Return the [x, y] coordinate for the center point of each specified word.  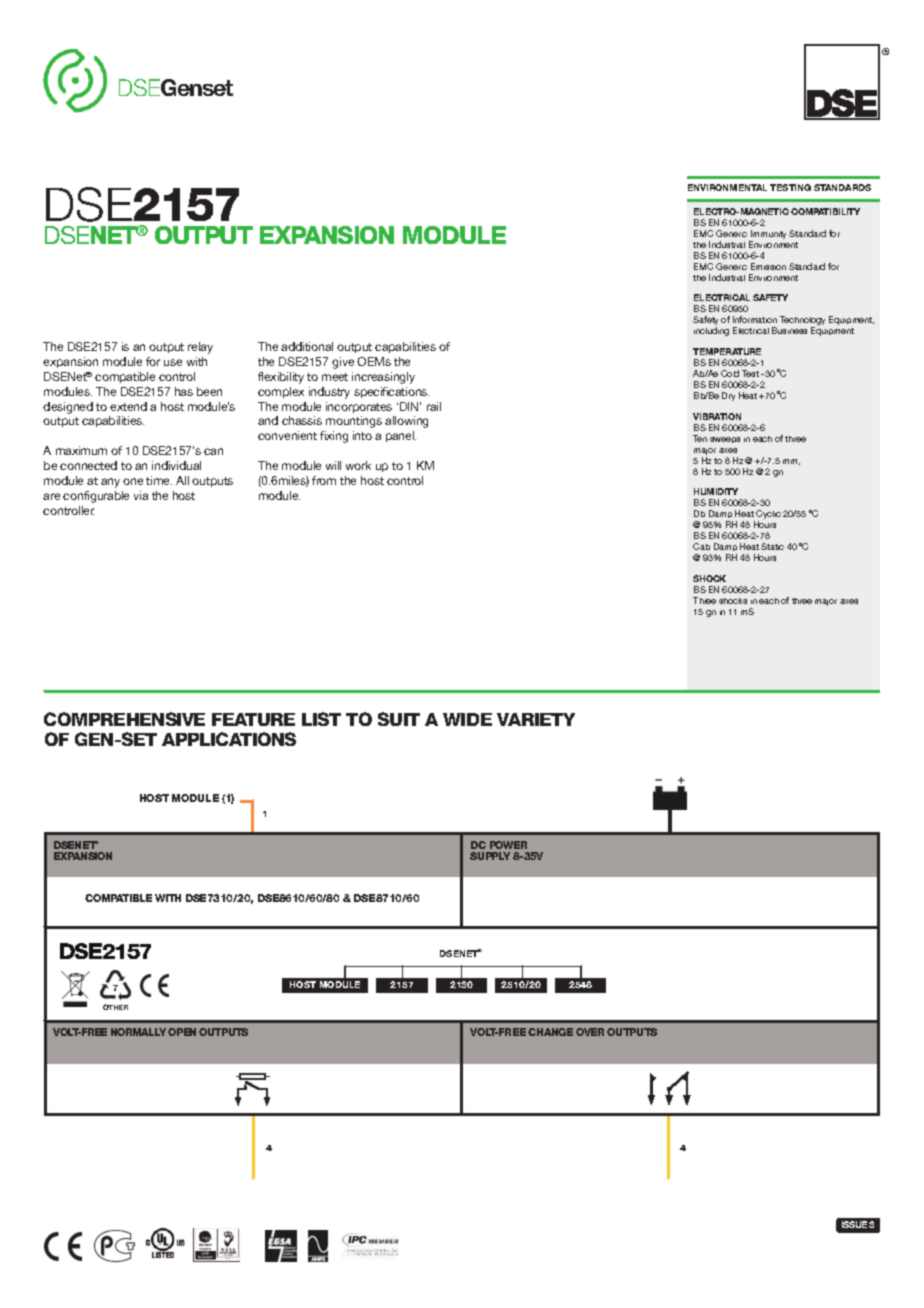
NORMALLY [138, 1032]
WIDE [467, 719]
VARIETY [536, 719]
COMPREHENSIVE [124, 719]
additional [307, 346]
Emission [768, 266]
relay [200, 348]
